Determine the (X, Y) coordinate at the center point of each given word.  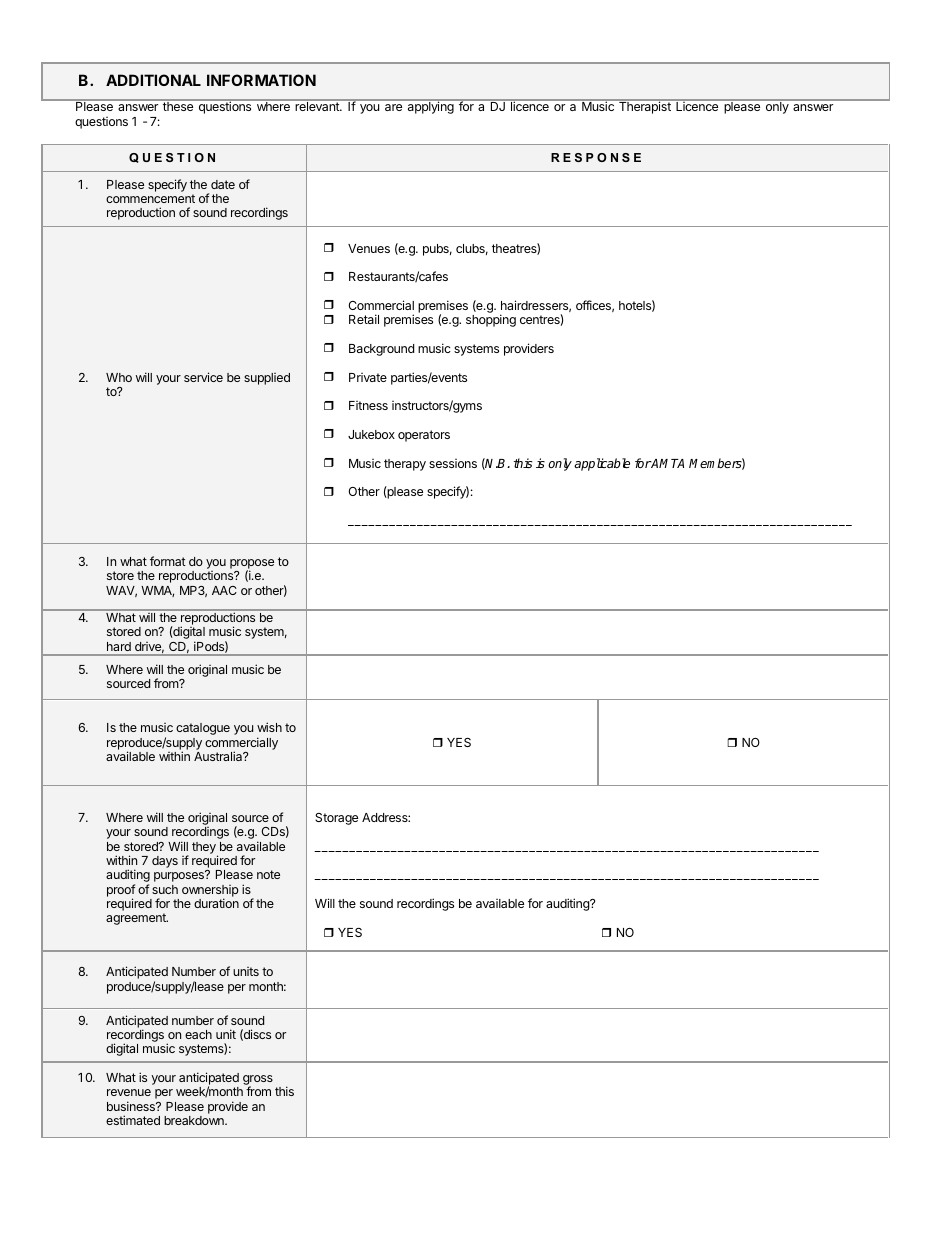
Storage (336, 819)
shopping (491, 320)
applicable (602, 464)
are (393, 107)
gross (258, 1081)
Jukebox (371, 434)
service (203, 377)
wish (269, 727)
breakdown (195, 1120)
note (268, 874)
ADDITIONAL (153, 80)
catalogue (203, 729)
